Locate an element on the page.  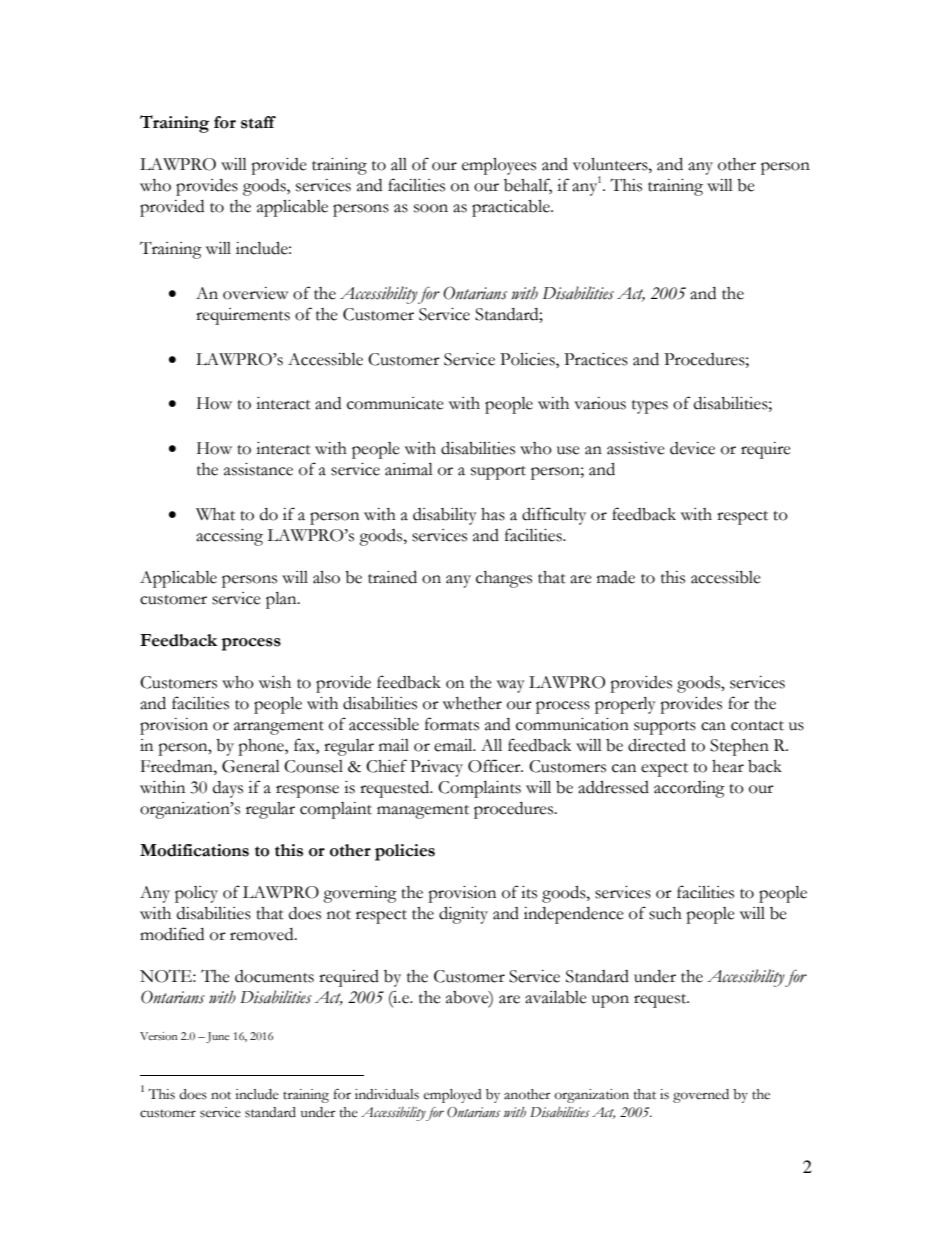
Privacy is located at coordinates (436, 768).
